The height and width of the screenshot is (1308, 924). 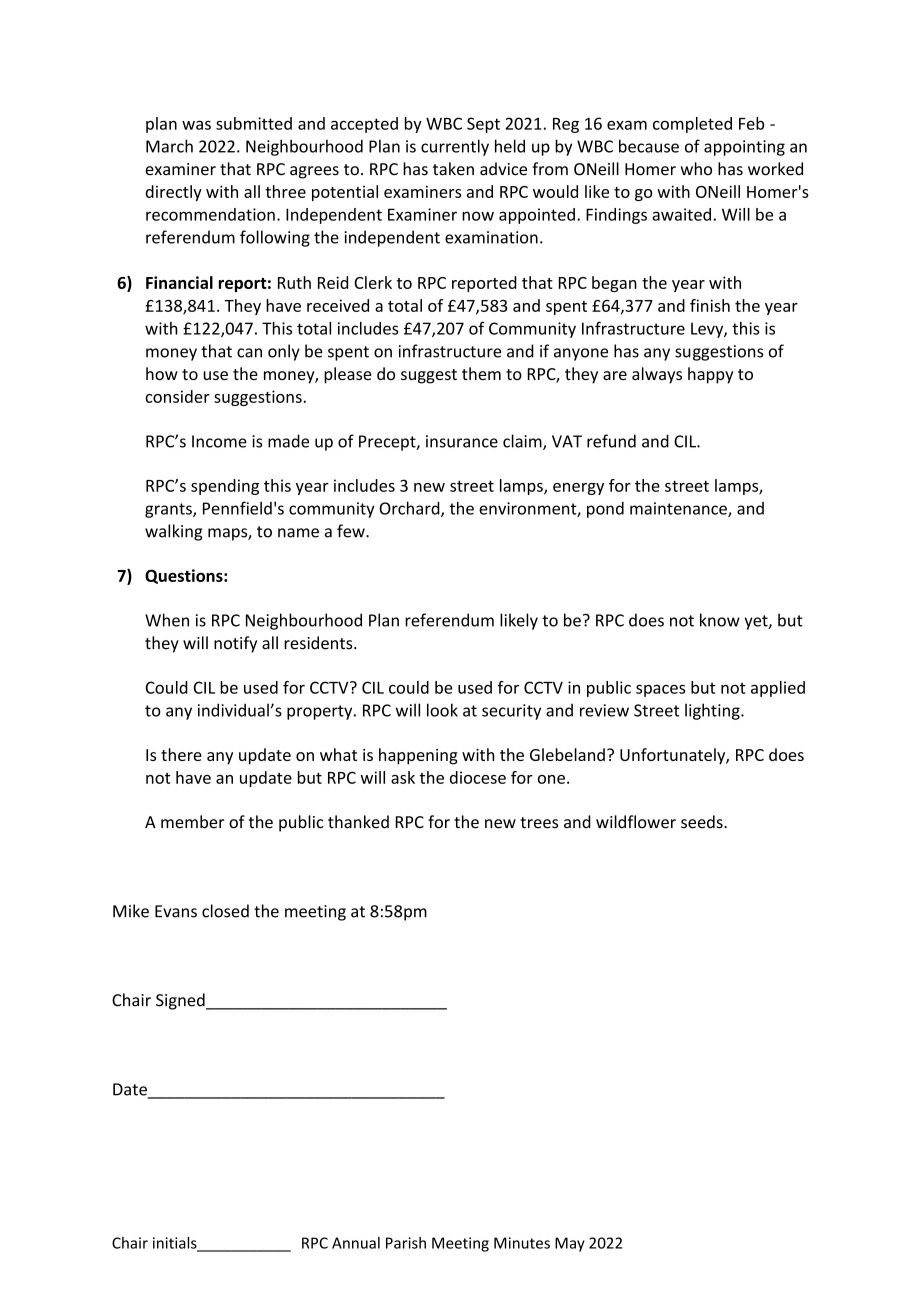 What do you see at coordinates (703, 822) in the screenshot?
I see `seeds` at bounding box center [703, 822].
